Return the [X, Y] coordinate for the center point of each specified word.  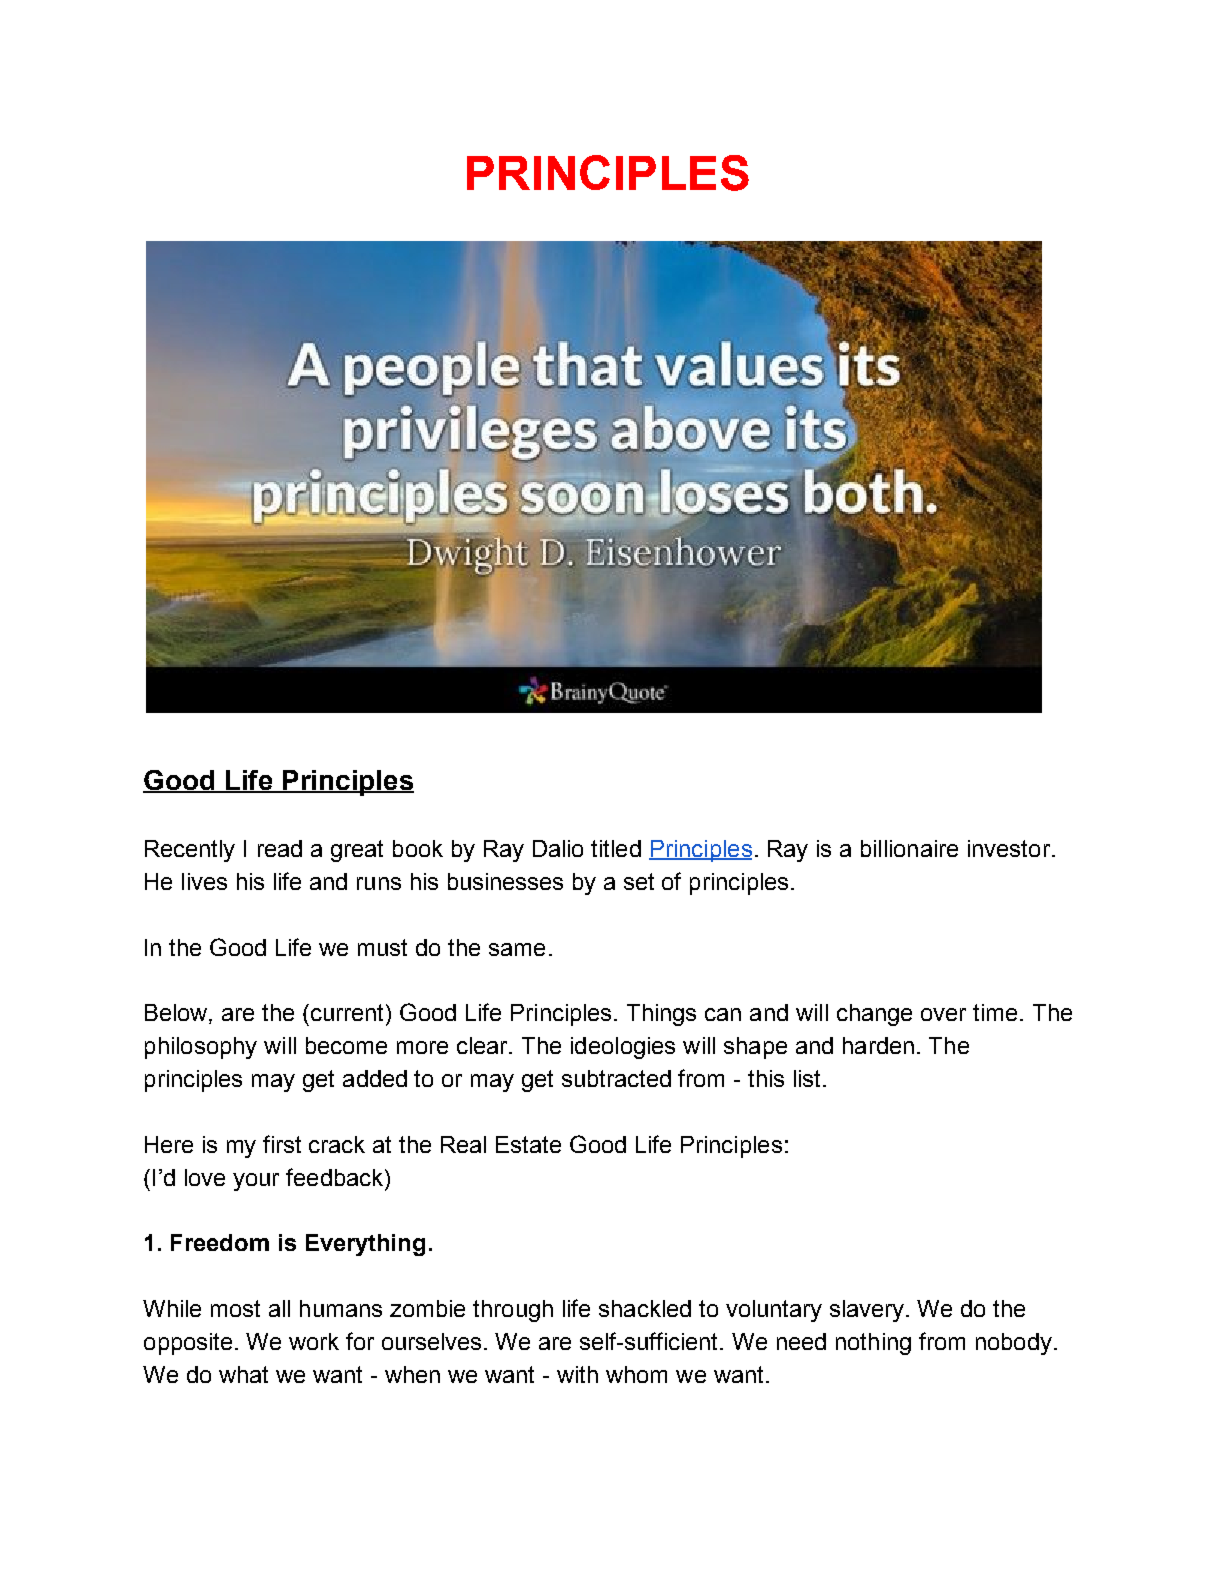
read [280, 848]
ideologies [623, 1048]
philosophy [201, 1048]
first [282, 1144]
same [517, 949]
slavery [868, 1311]
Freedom [220, 1242]
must [382, 947]
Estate [528, 1144]
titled [616, 848]
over [943, 1014]
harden [878, 1045]
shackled [645, 1308]
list [807, 1078]
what [243, 1374]
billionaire [909, 848]
